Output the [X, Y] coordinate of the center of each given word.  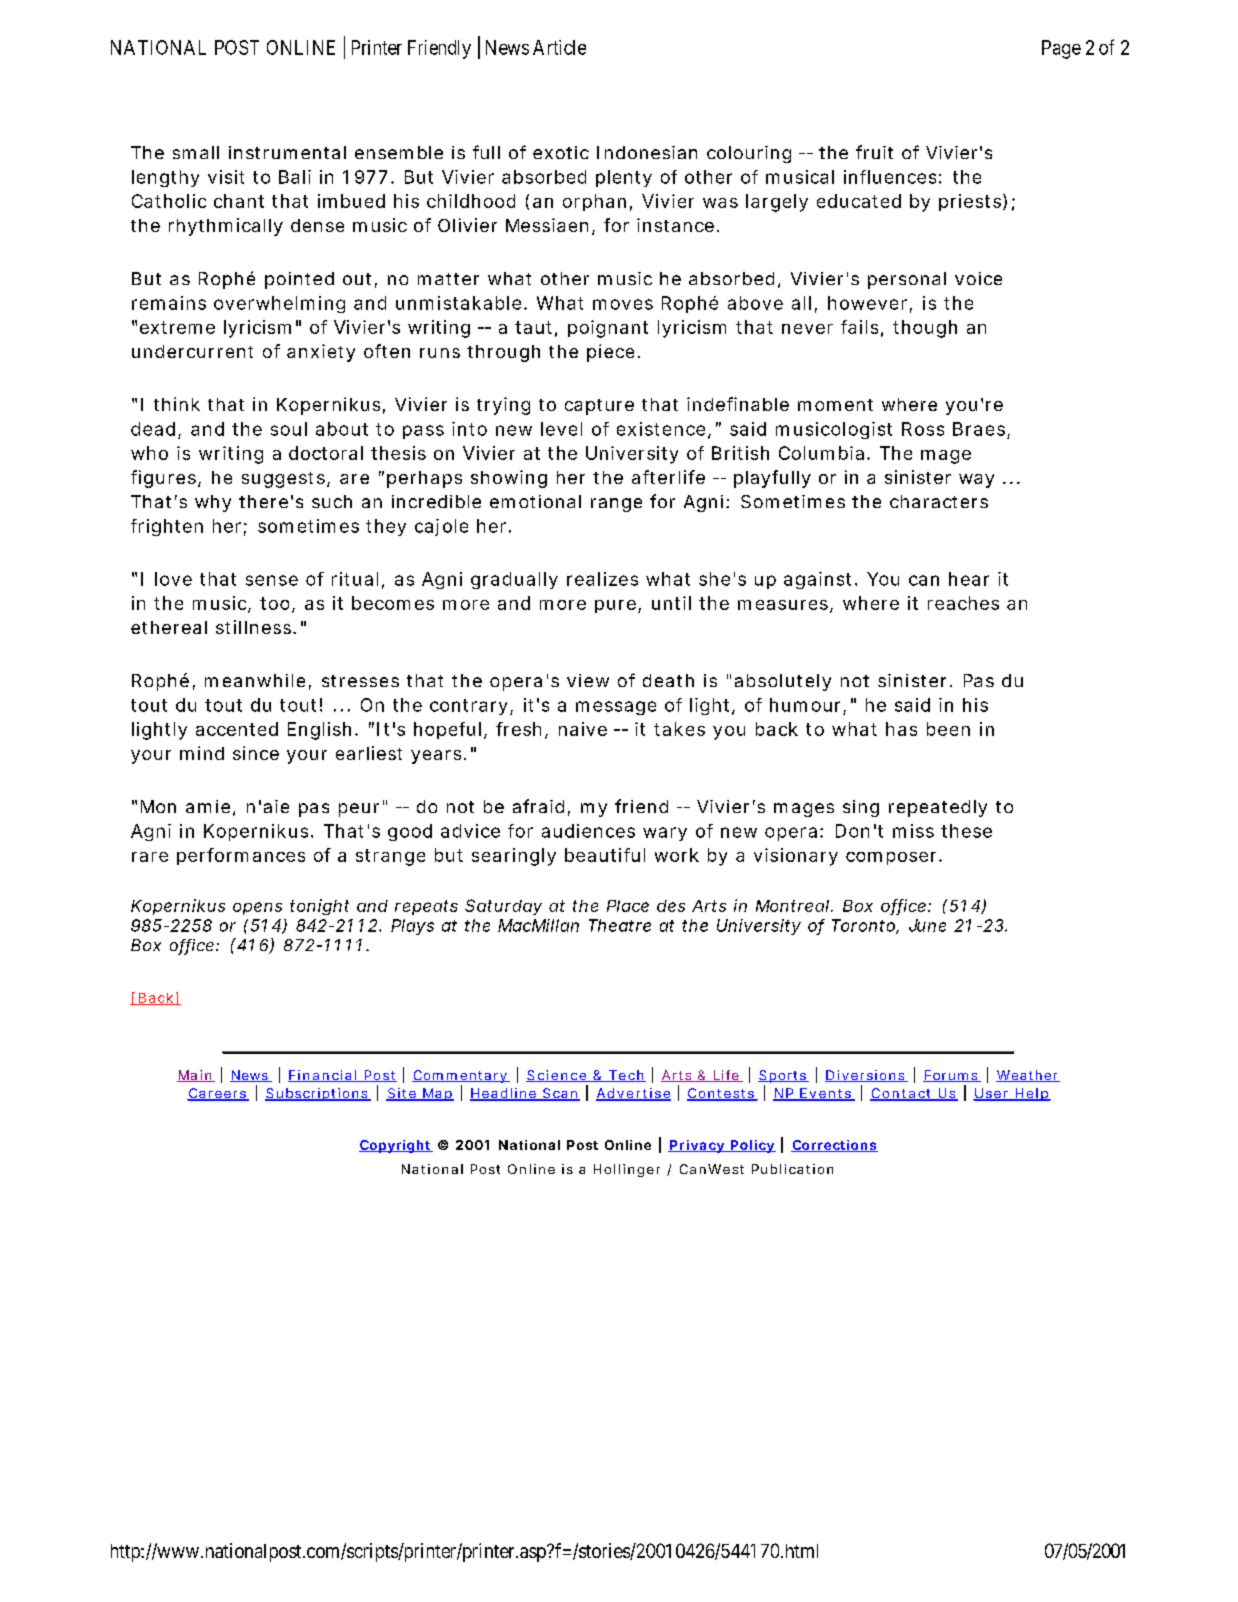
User [992, 1094]
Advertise [633, 1094]
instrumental [287, 152]
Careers [217, 1094]
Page [1061, 49]
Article [559, 47]
